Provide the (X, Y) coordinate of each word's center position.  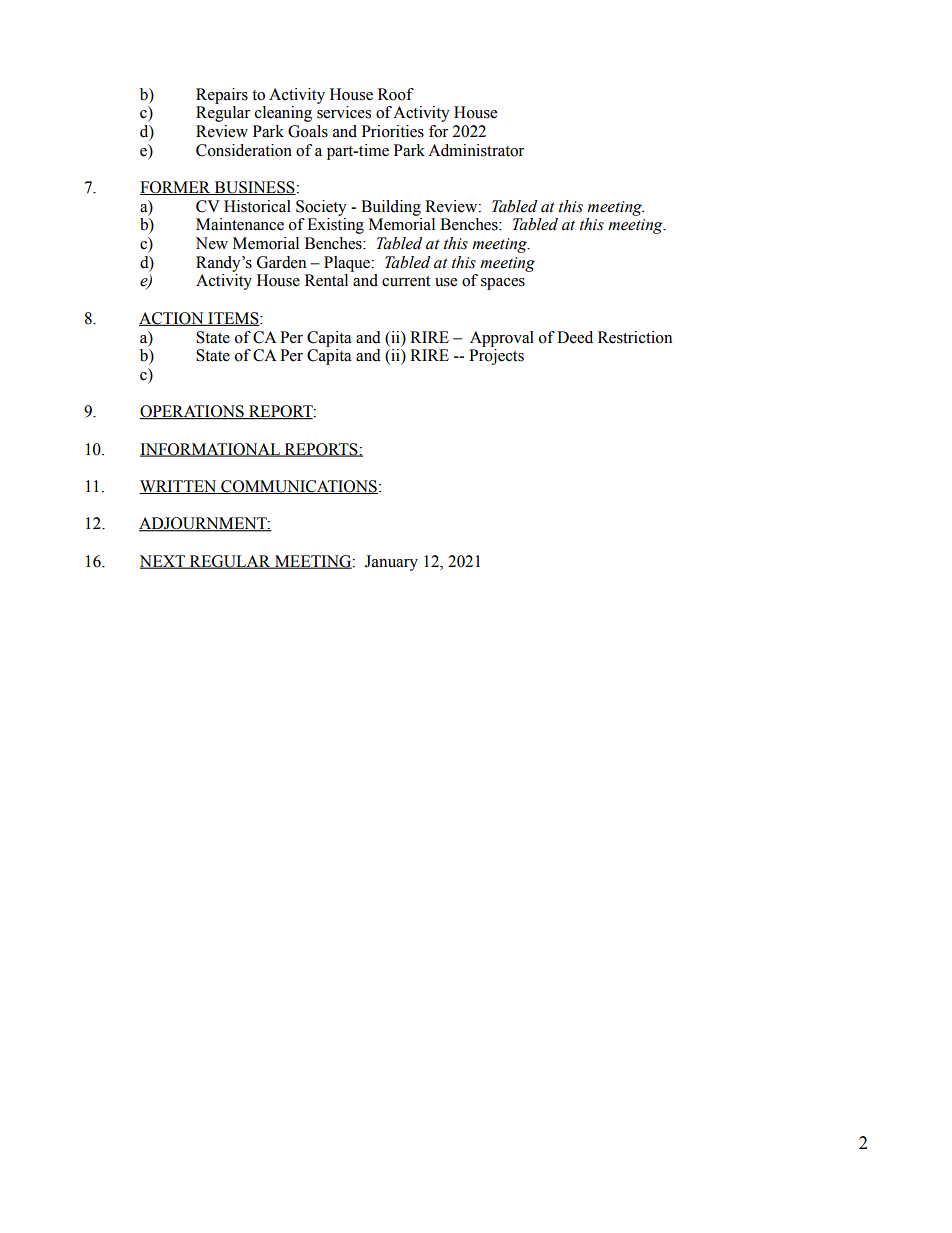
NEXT (164, 562)
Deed (575, 337)
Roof (396, 94)
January (391, 563)
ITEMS (233, 319)
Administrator (476, 150)
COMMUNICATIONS (298, 487)
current (406, 281)
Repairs (222, 96)
